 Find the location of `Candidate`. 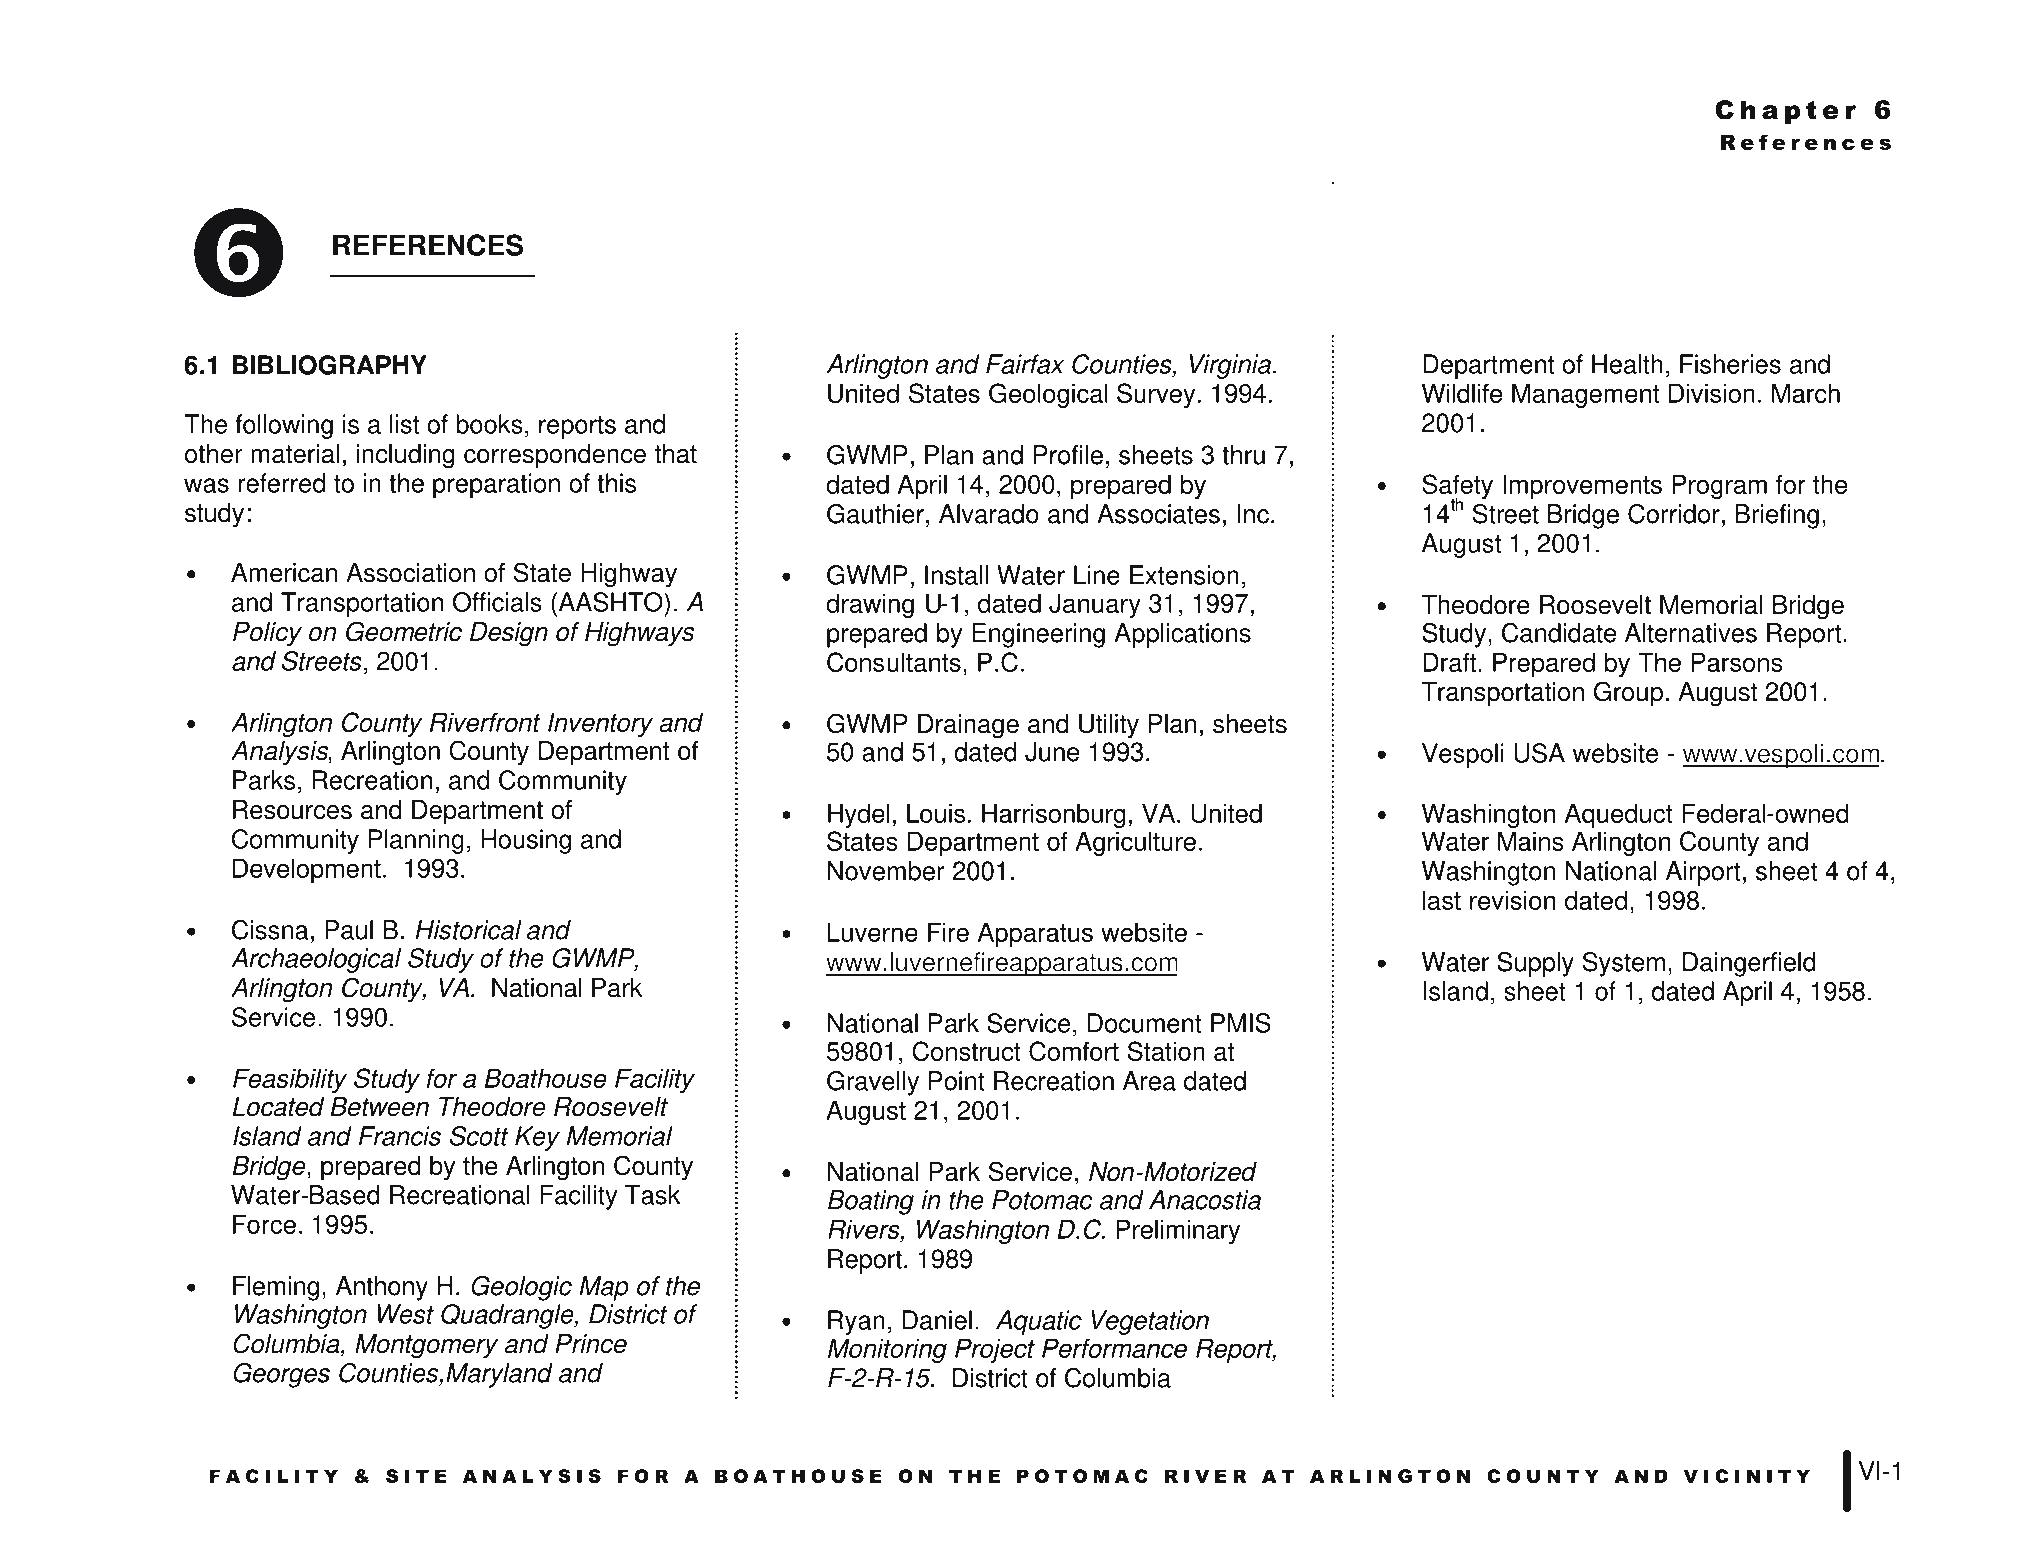

Candidate is located at coordinates (1559, 633).
